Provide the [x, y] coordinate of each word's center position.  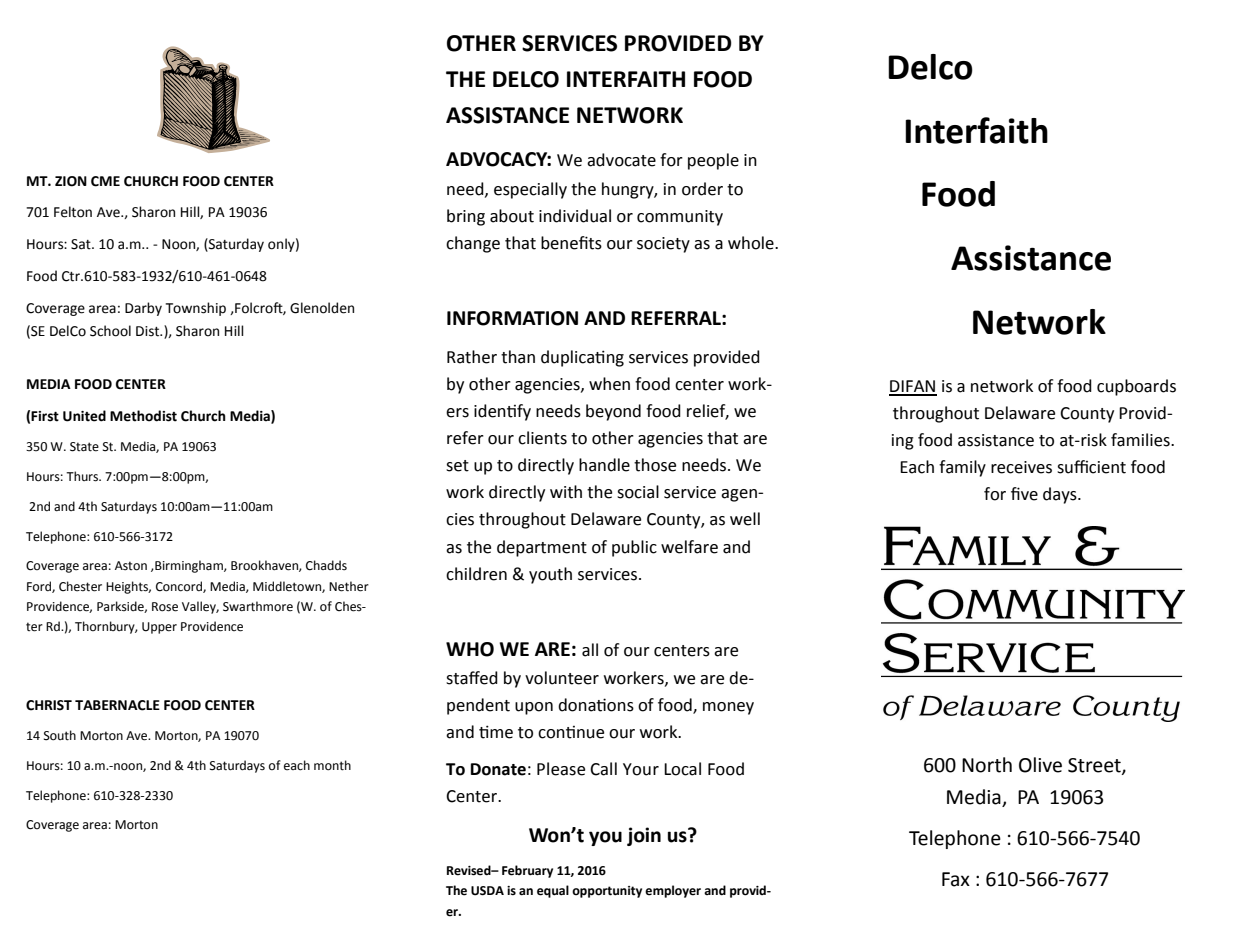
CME [105, 181]
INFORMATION [512, 318]
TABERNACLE [117, 705]
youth [550, 575]
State [84, 447]
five [1024, 494]
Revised [470, 870]
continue [571, 732]
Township [196, 309]
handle [604, 465]
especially [530, 190]
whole [752, 243]
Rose [165, 607]
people [713, 161]
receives [1021, 467]
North [987, 765]
